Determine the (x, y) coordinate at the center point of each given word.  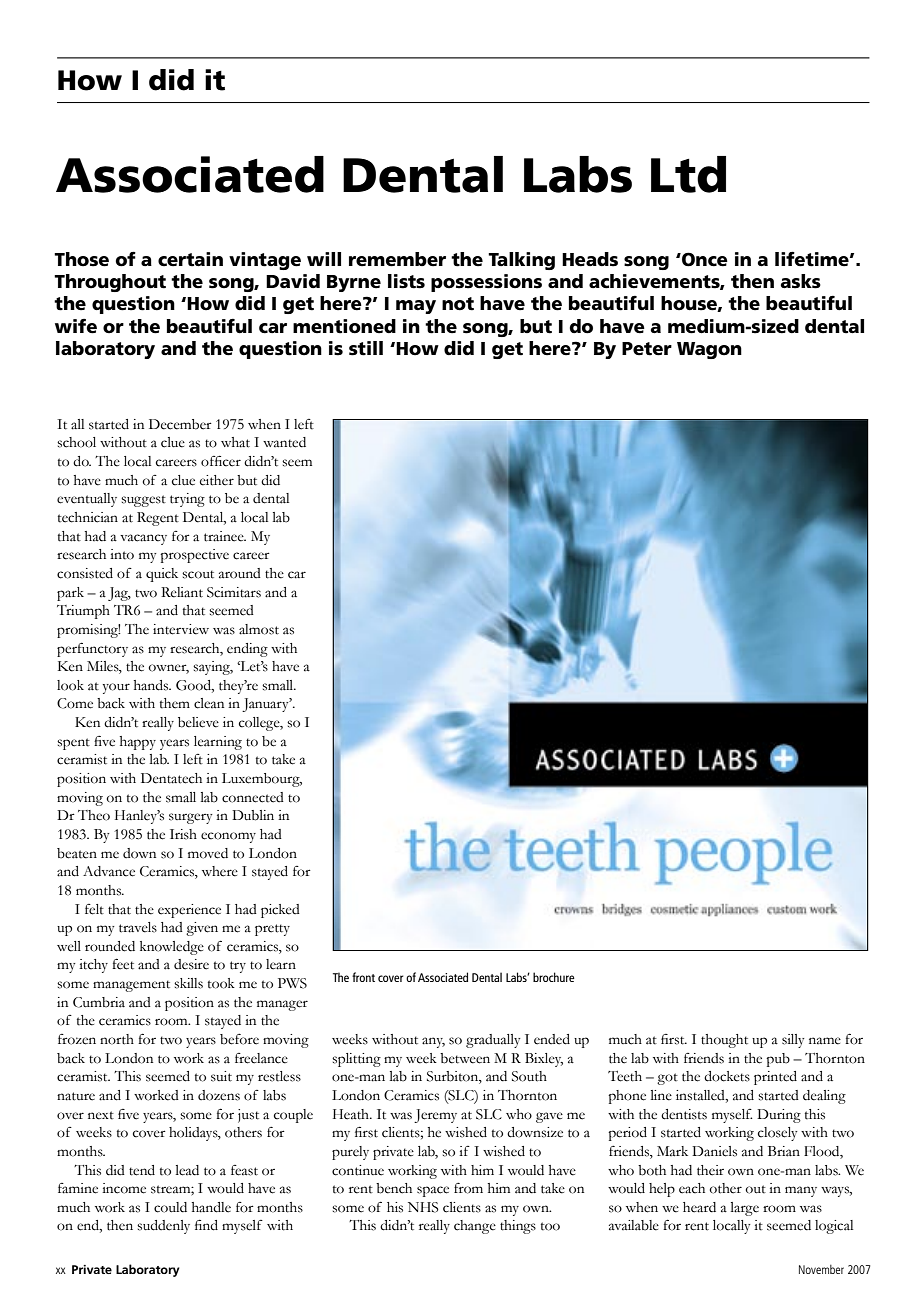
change (475, 1227)
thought (724, 1041)
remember (397, 259)
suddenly (163, 1227)
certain (190, 259)
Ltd (688, 174)
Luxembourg (262, 780)
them (175, 703)
